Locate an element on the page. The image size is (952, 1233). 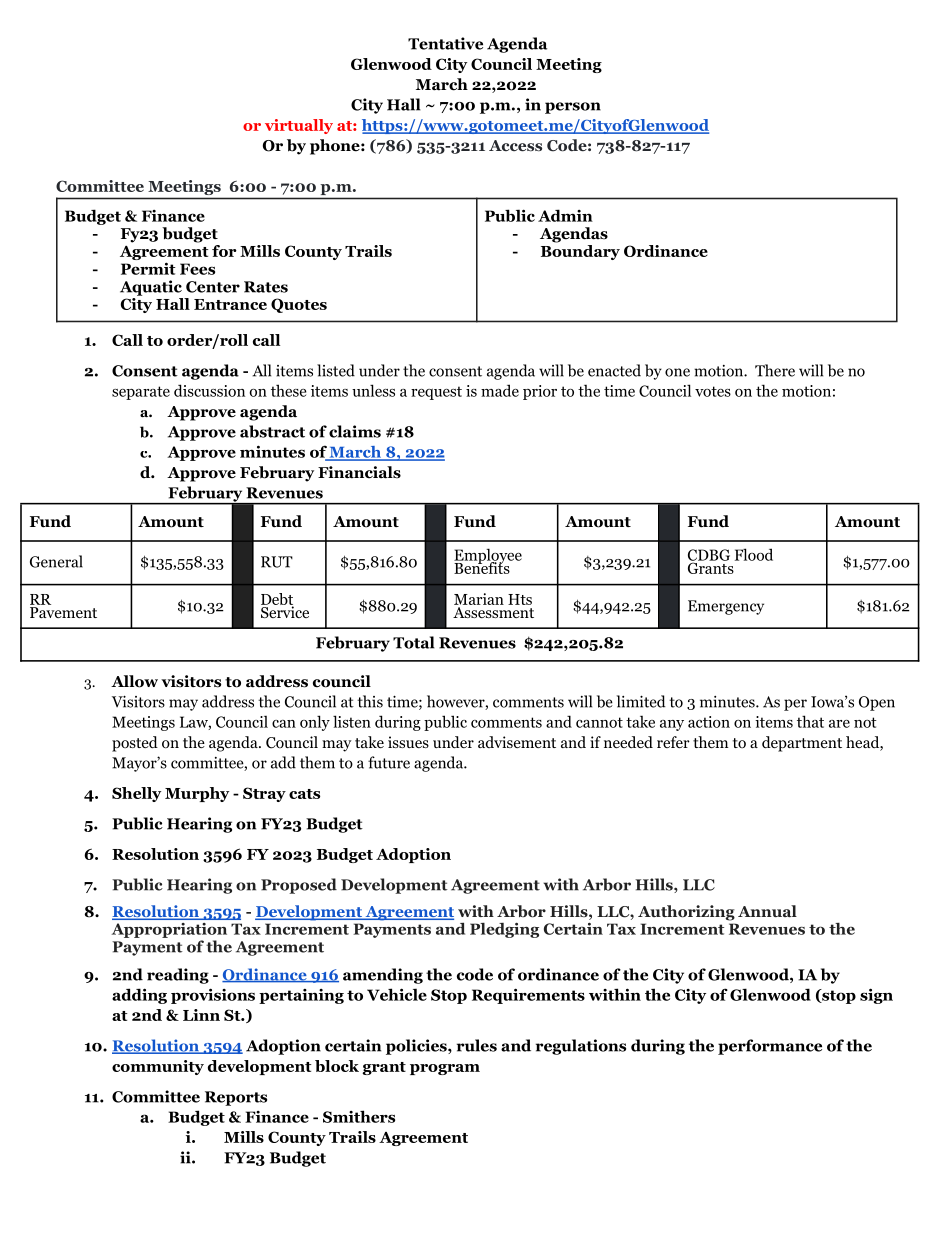
Flood is located at coordinates (754, 554).
